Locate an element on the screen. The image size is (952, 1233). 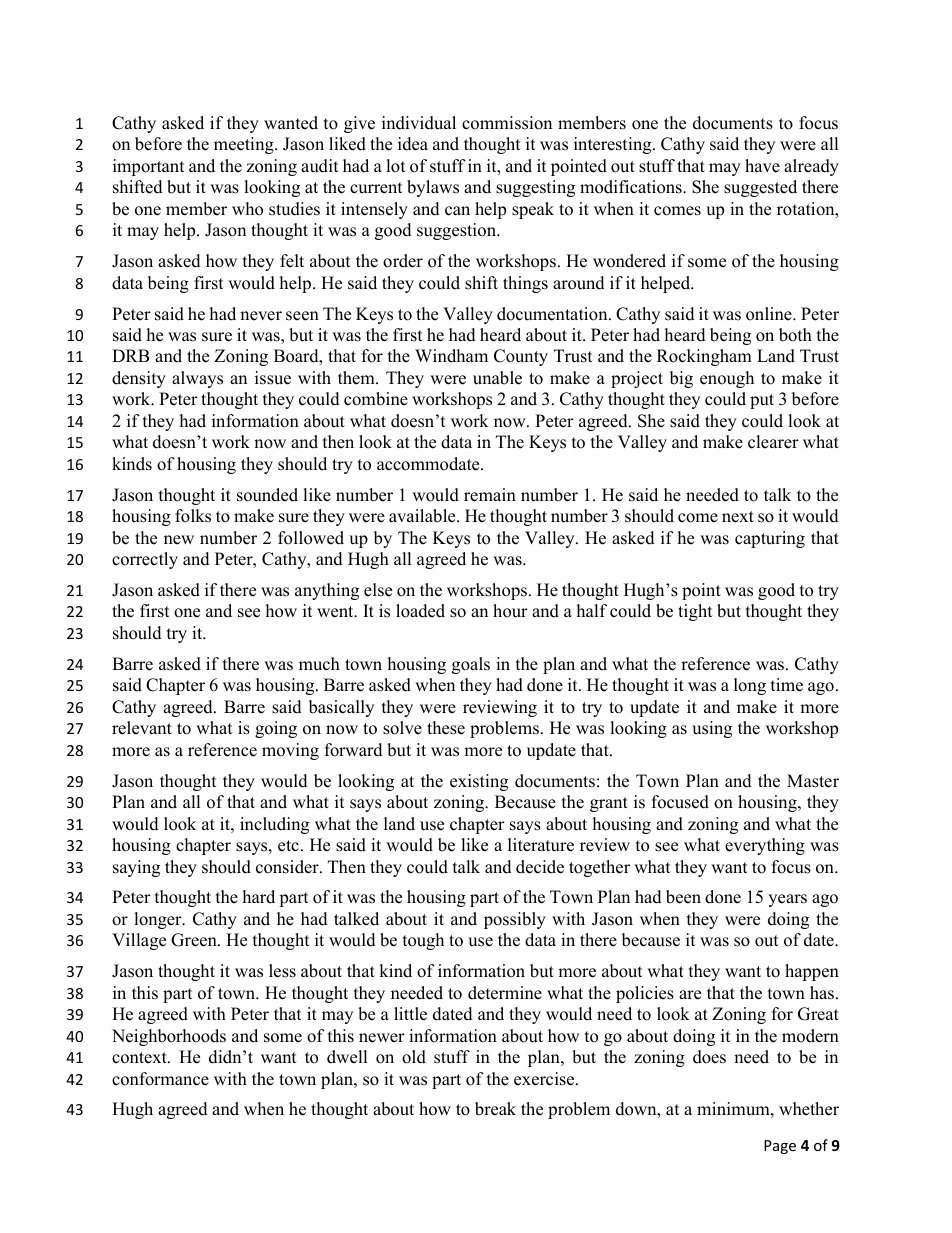
meeting is located at coordinates (245, 145).
